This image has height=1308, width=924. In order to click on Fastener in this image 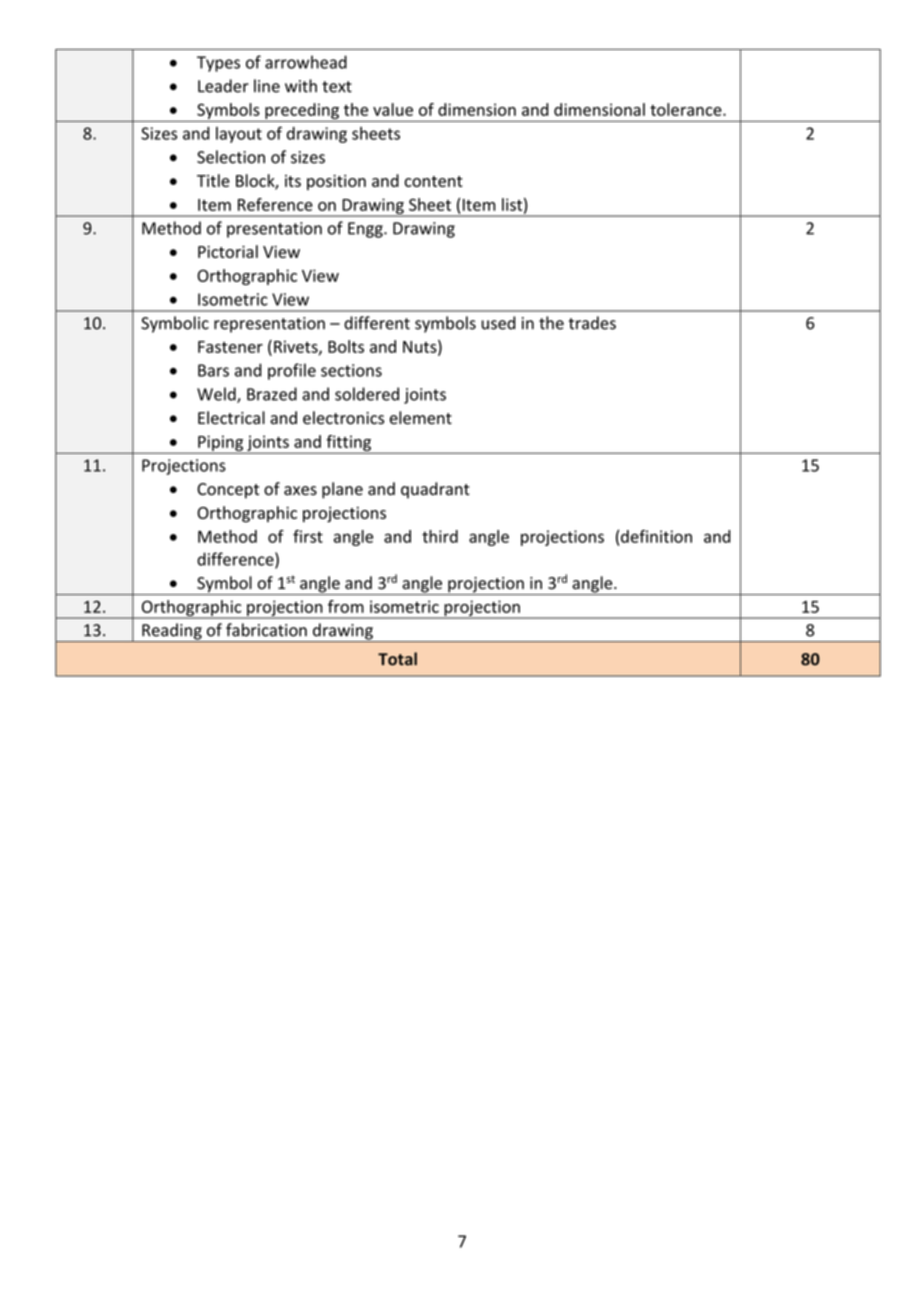, I will do `click(230, 347)`.
